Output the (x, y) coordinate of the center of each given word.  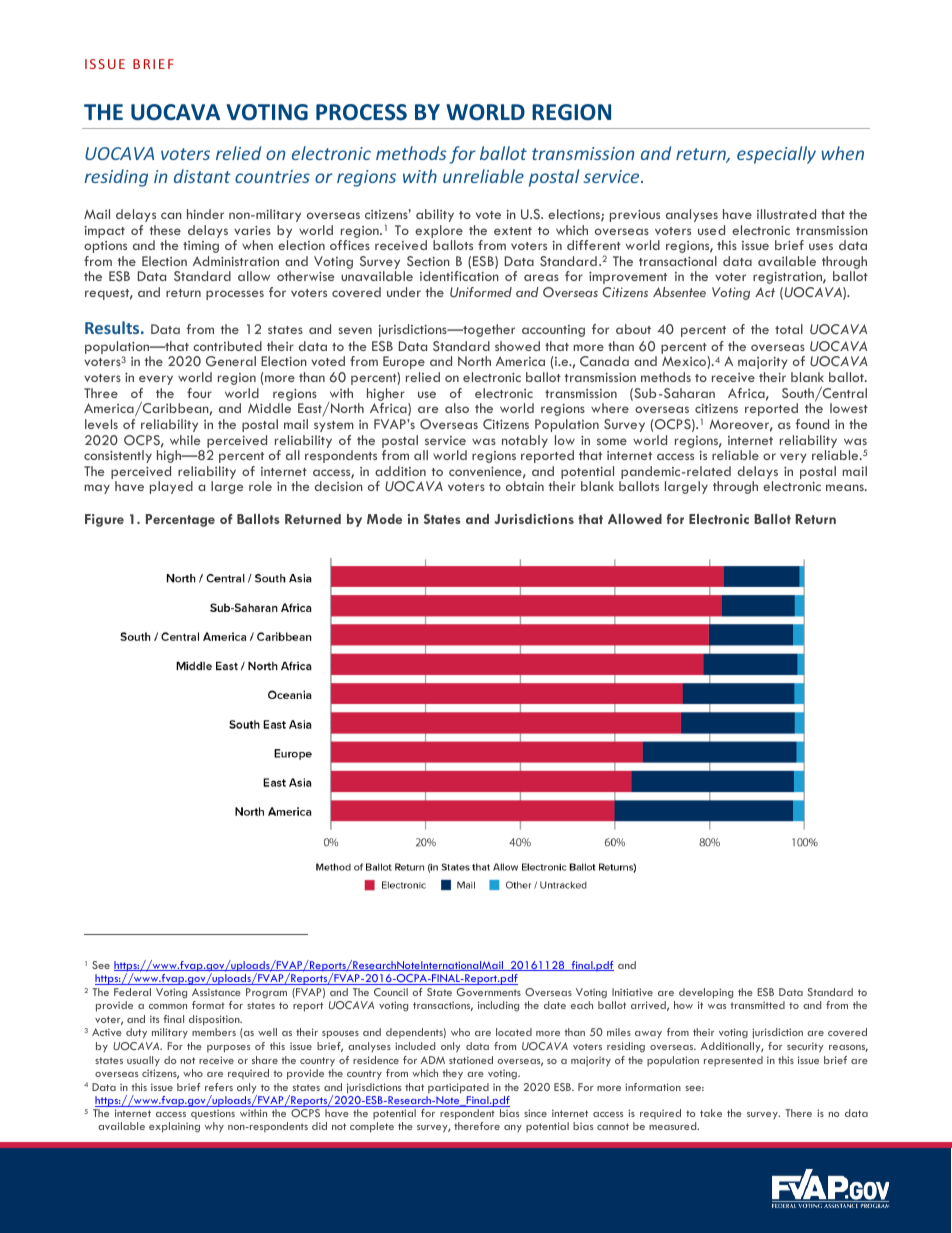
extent (513, 231)
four (199, 393)
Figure (104, 520)
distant (202, 176)
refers (219, 1087)
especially (776, 155)
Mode (384, 519)
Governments (489, 992)
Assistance (216, 992)
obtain (525, 486)
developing (706, 993)
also (457, 408)
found (812, 424)
